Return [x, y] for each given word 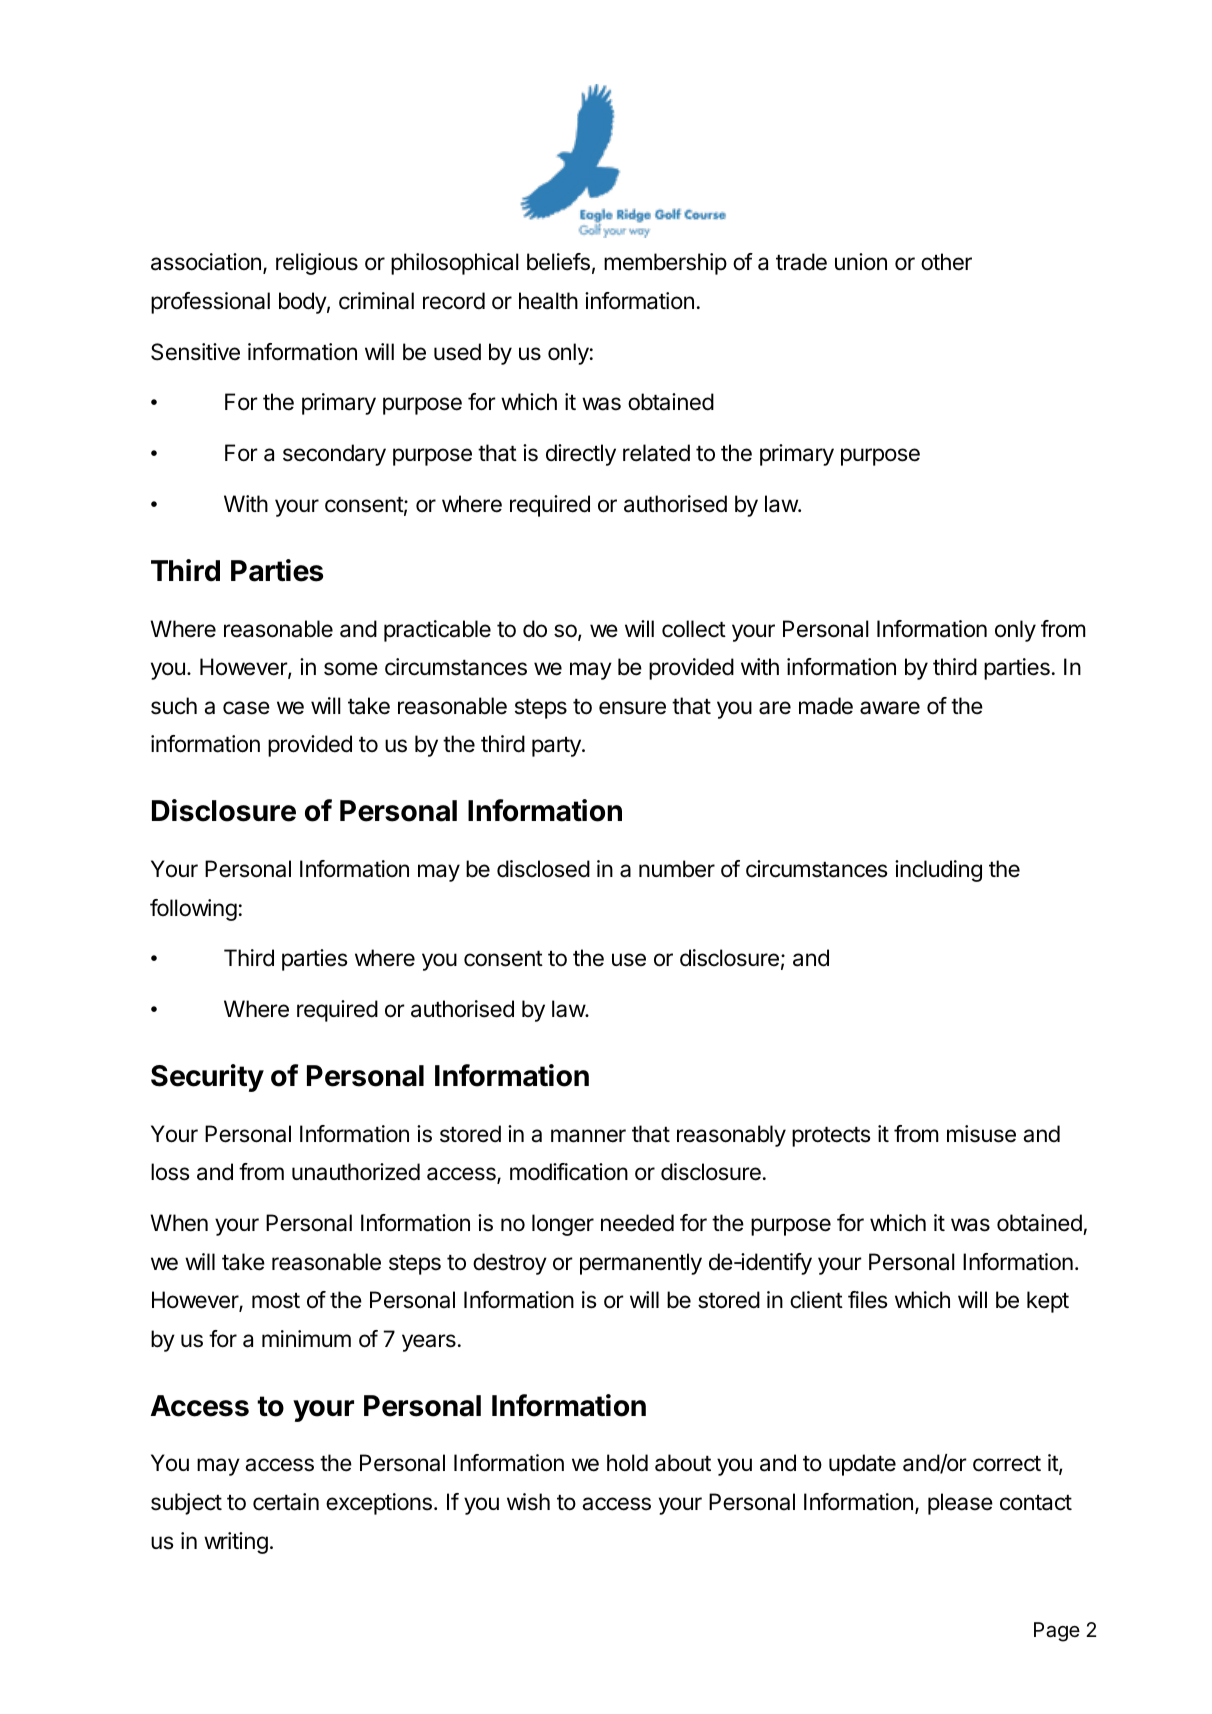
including [938, 871]
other [946, 262]
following [193, 910]
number [677, 869]
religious [317, 264]
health [548, 301]
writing [236, 1543]
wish [528, 1502]
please [960, 1504]
